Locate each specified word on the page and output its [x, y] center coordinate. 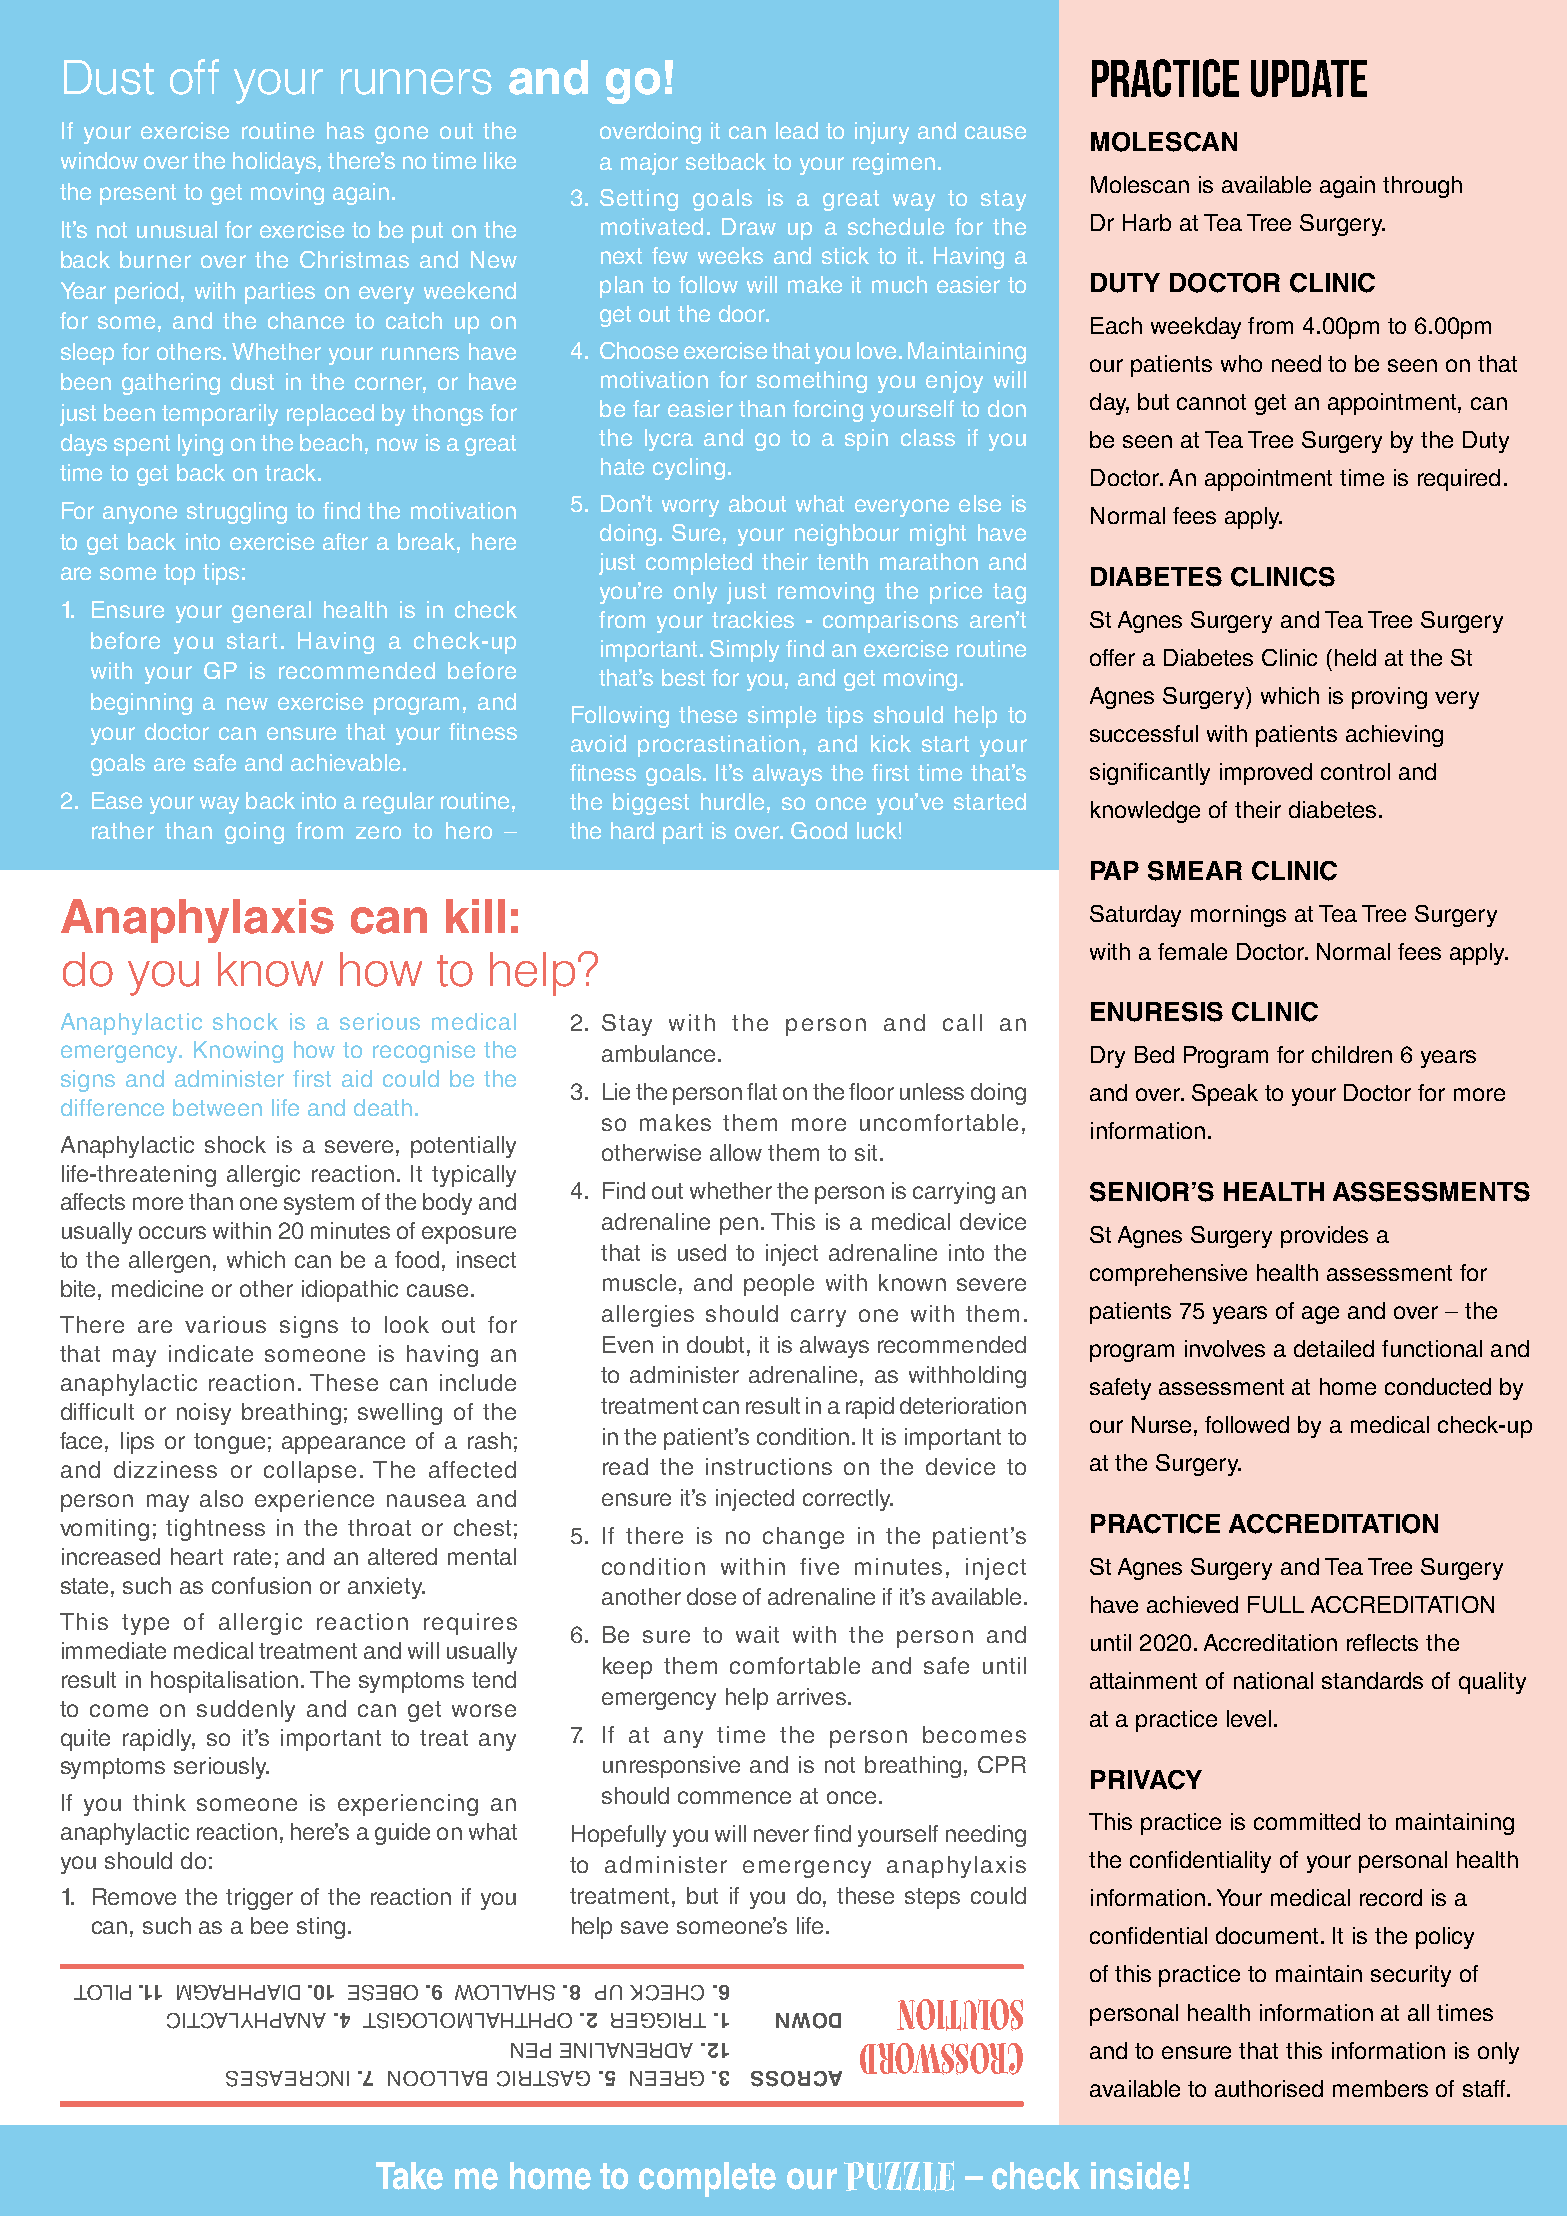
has [345, 130]
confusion [261, 1585]
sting [321, 1928]
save [644, 1927]
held [1355, 657]
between [217, 1107]
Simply [744, 651]
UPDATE [1309, 78]
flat [762, 1091]
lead [797, 130]
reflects [1382, 1642]
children [1352, 1054]
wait [757, 1634]
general [271, 612]
